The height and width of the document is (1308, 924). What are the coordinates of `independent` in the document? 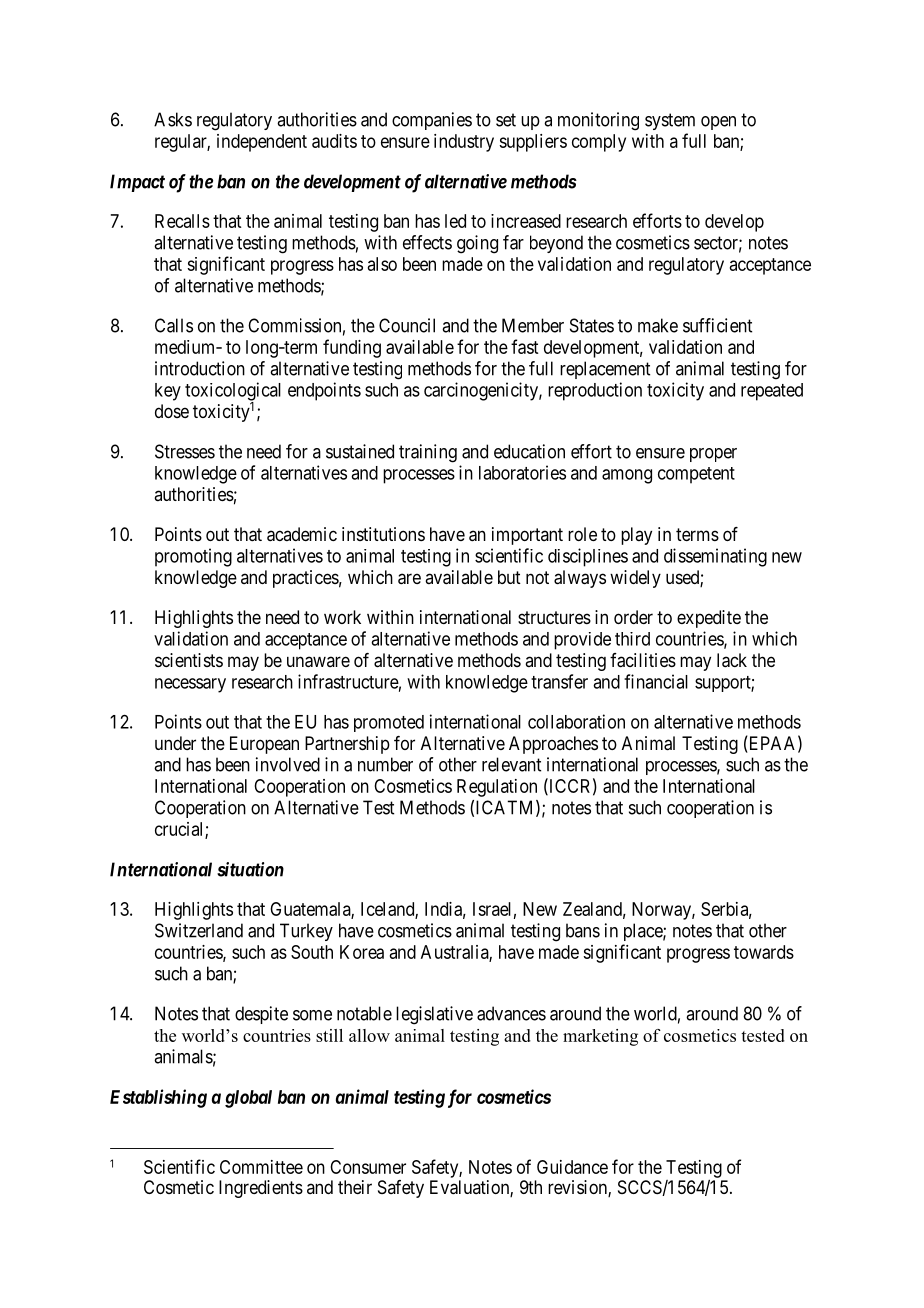 It's located at (262, 143).
